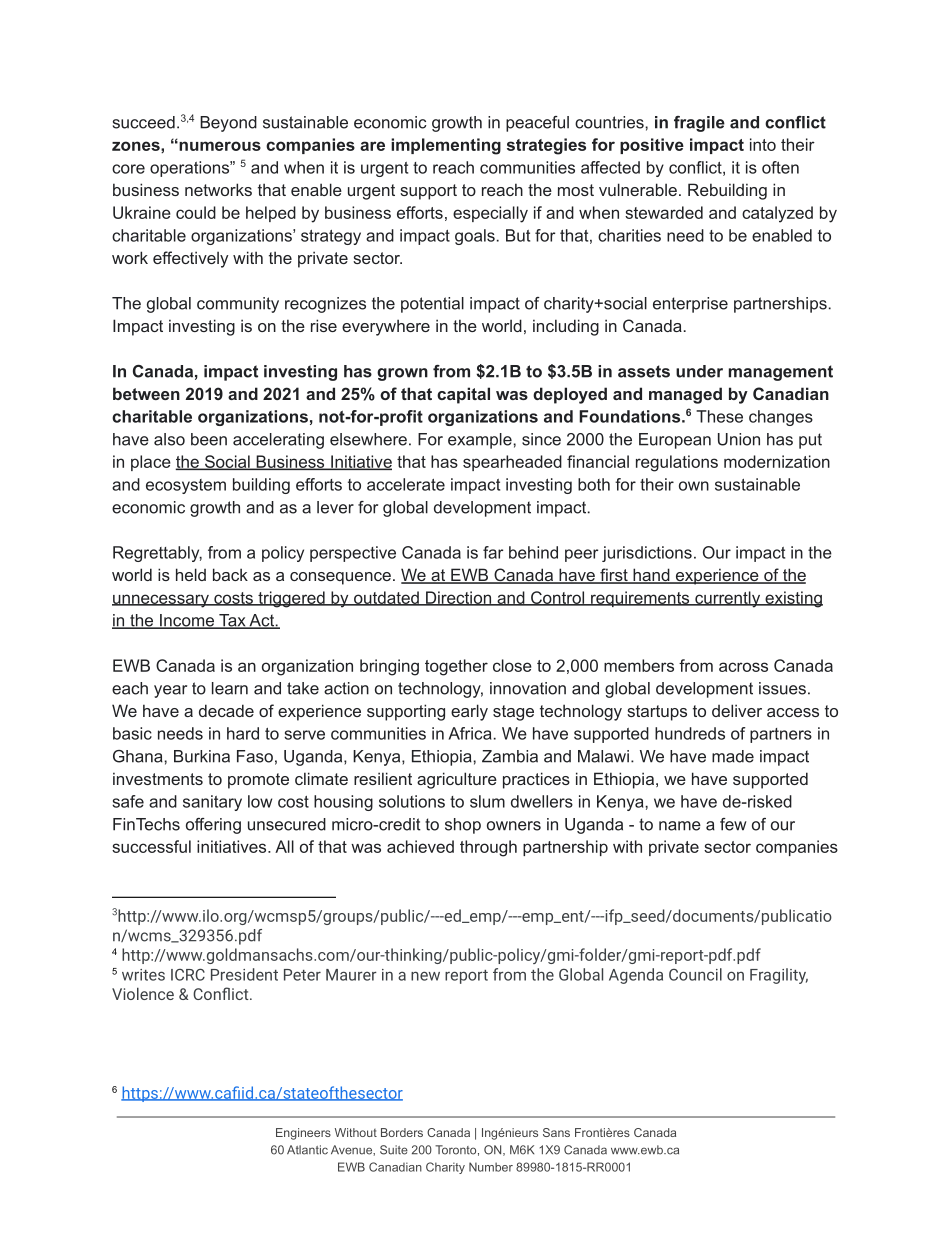  Describe the element at coordinates (556, 1132) in the image. I see `Sans` at that location.
